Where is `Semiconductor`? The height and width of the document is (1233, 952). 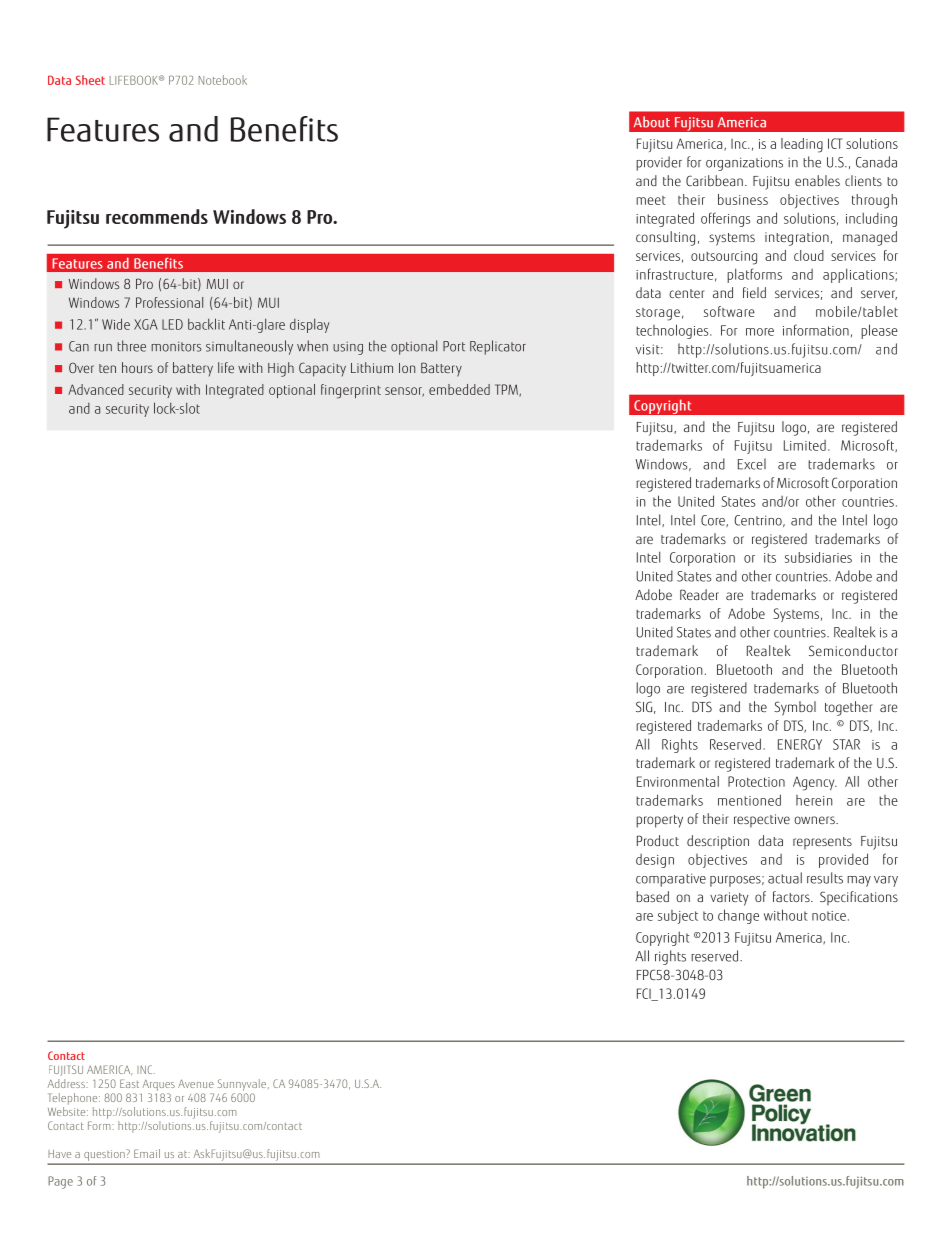 Semiconductor is located at coordinates (853, 650).
